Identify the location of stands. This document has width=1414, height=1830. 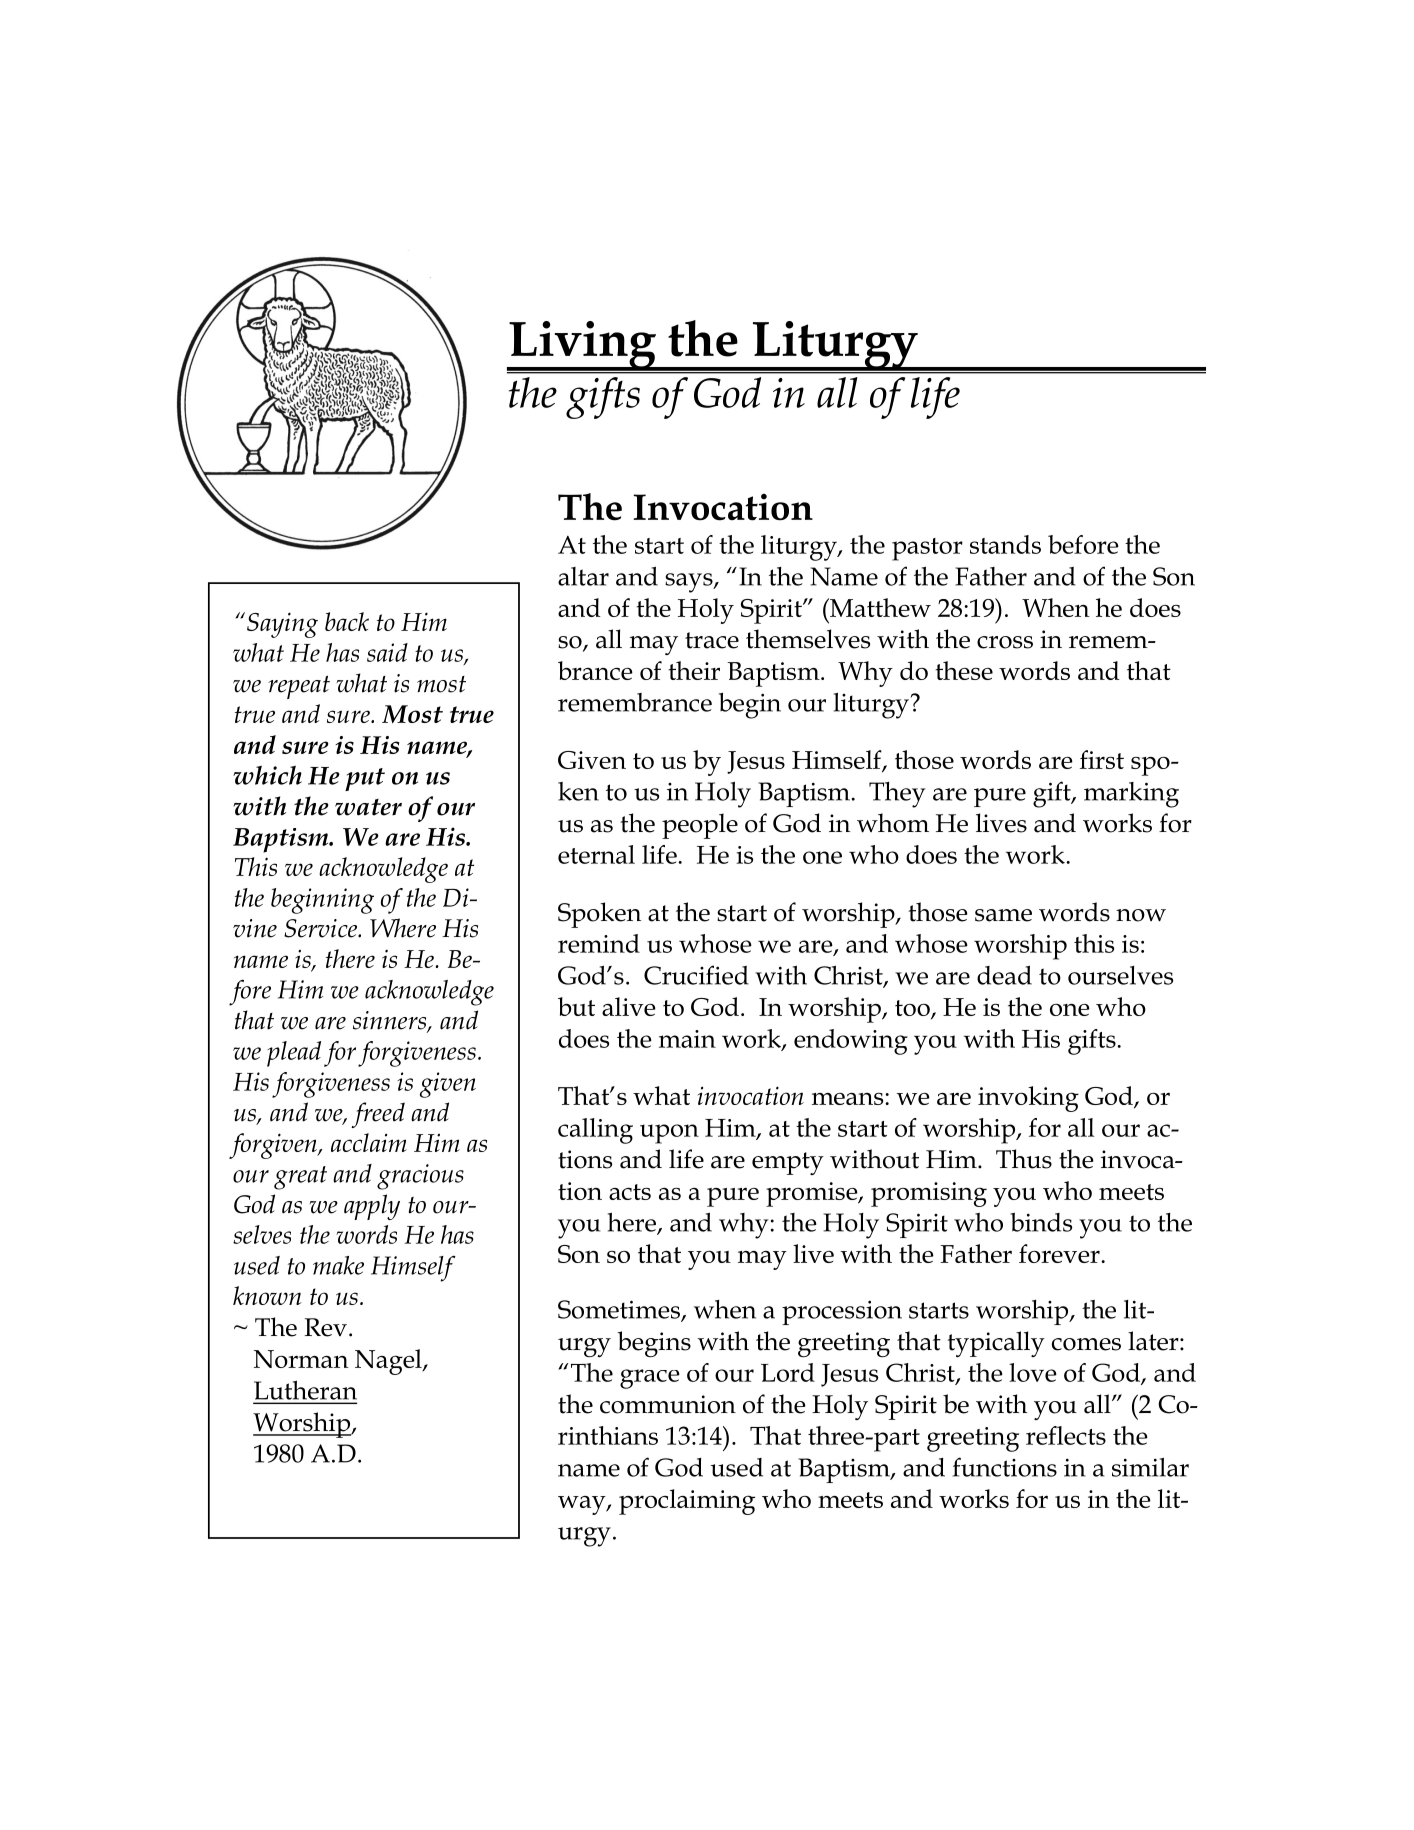
(1005, 544).
